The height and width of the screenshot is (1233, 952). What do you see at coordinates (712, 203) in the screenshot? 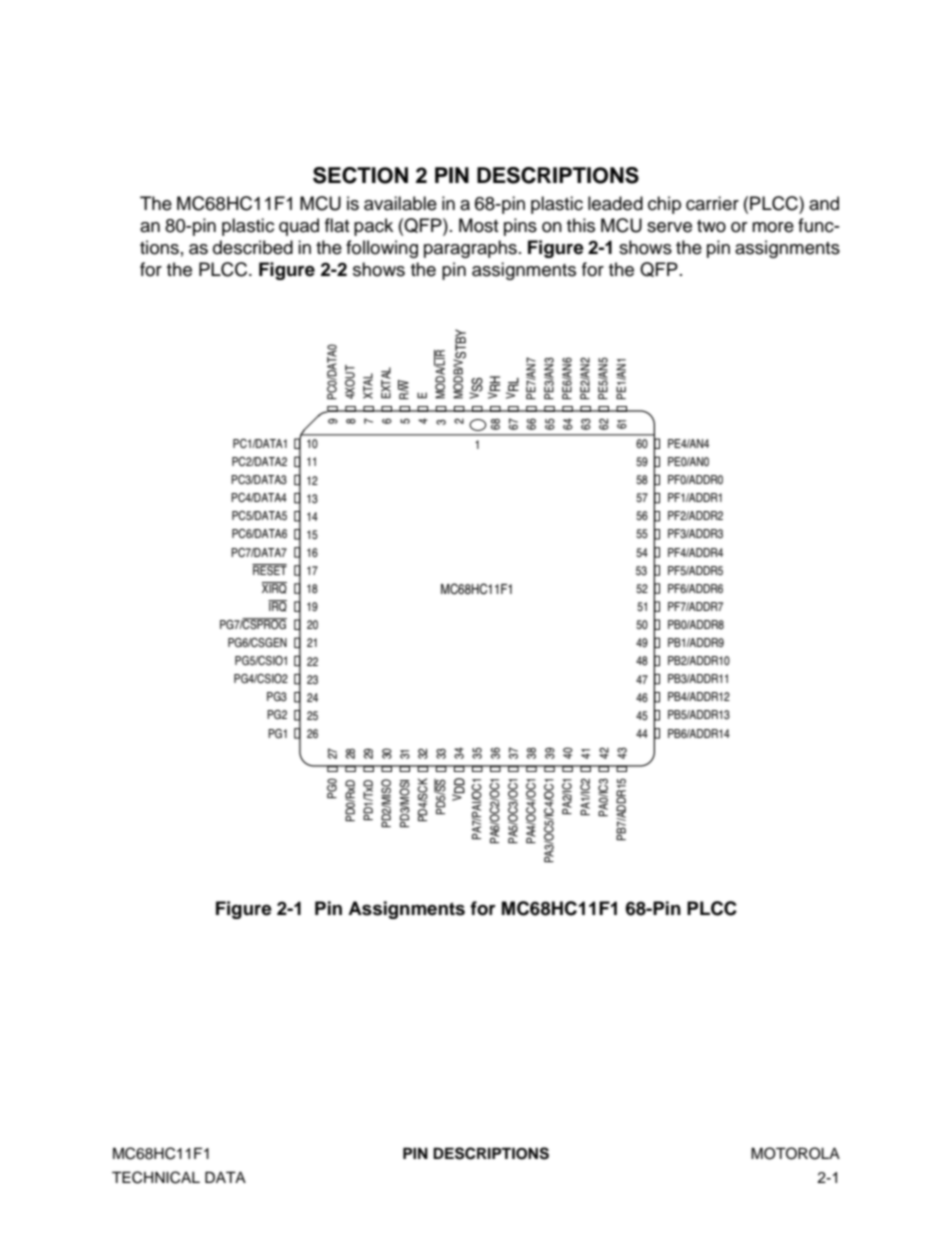
I see `carrier` at bounding box center [712, 203].
